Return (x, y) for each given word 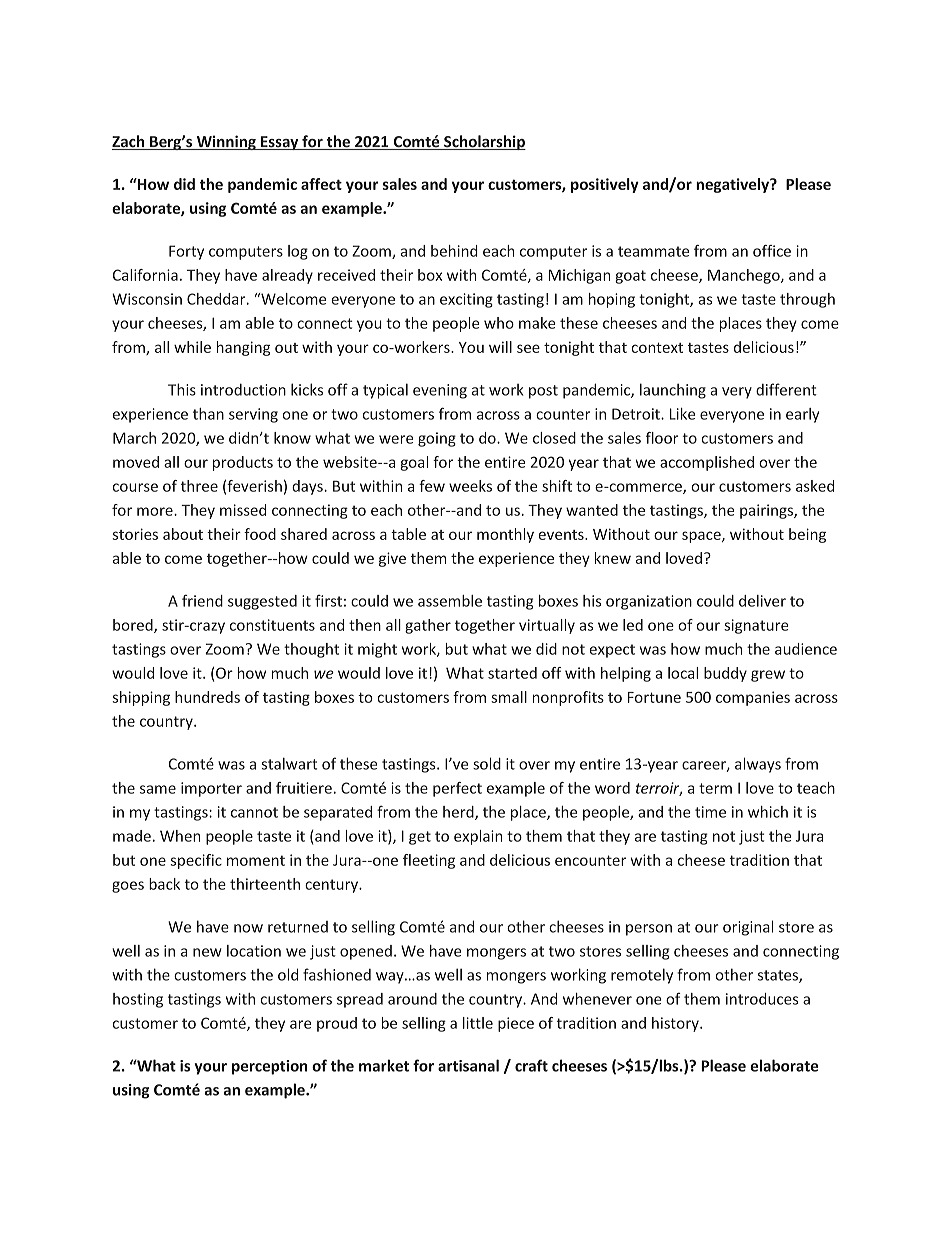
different (786, 389)
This (182, 389)
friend (202, 601)
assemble (450, 601)
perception (269, 1067)
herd (459, 813)
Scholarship (484, 142)
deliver (762, 601)
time (710, 812)
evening (440, 391)
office (772, 251)
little (478, 1023)
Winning (226, 142)
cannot (254, 812)
